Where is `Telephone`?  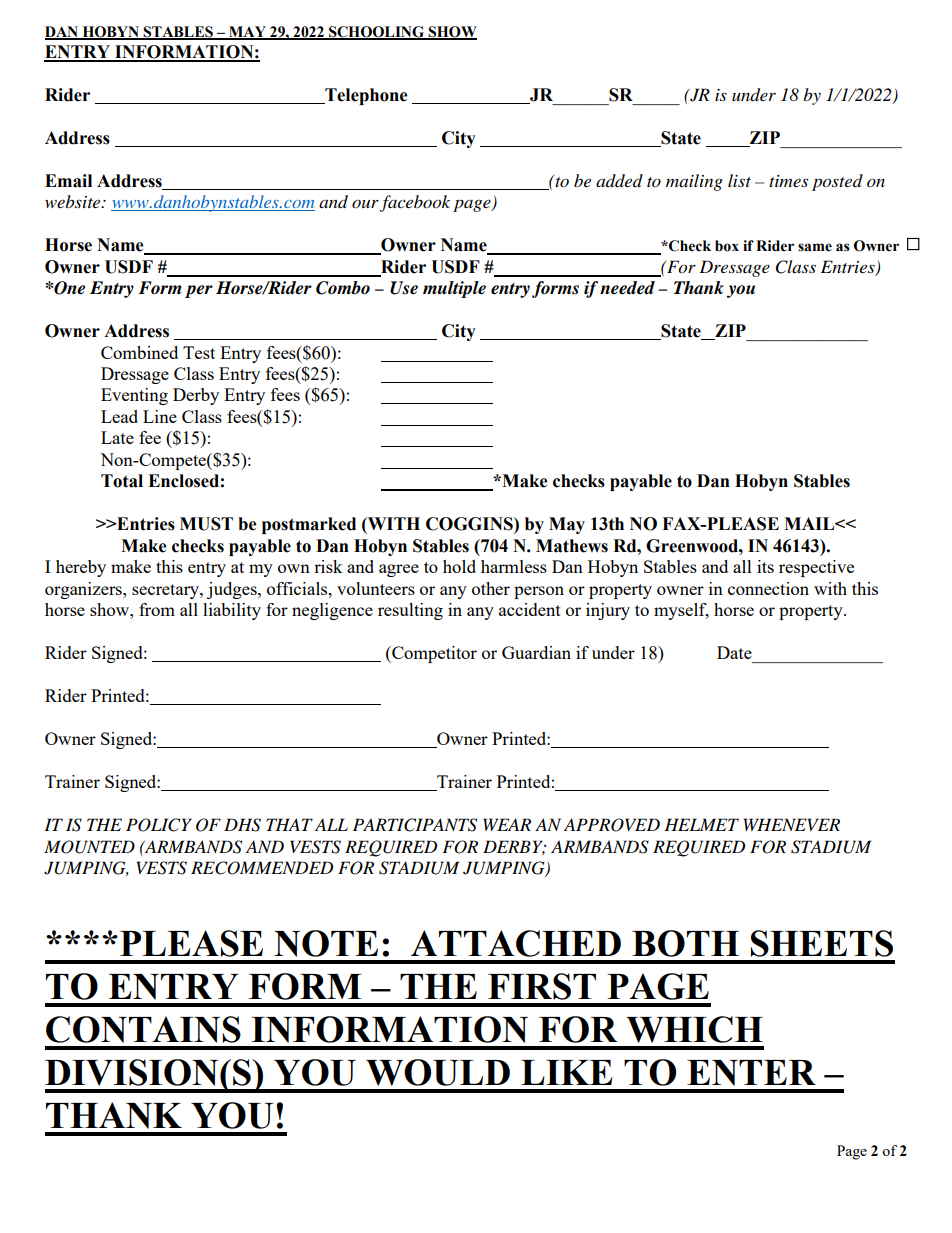
Telephone is located at coordinates (365, 96).
